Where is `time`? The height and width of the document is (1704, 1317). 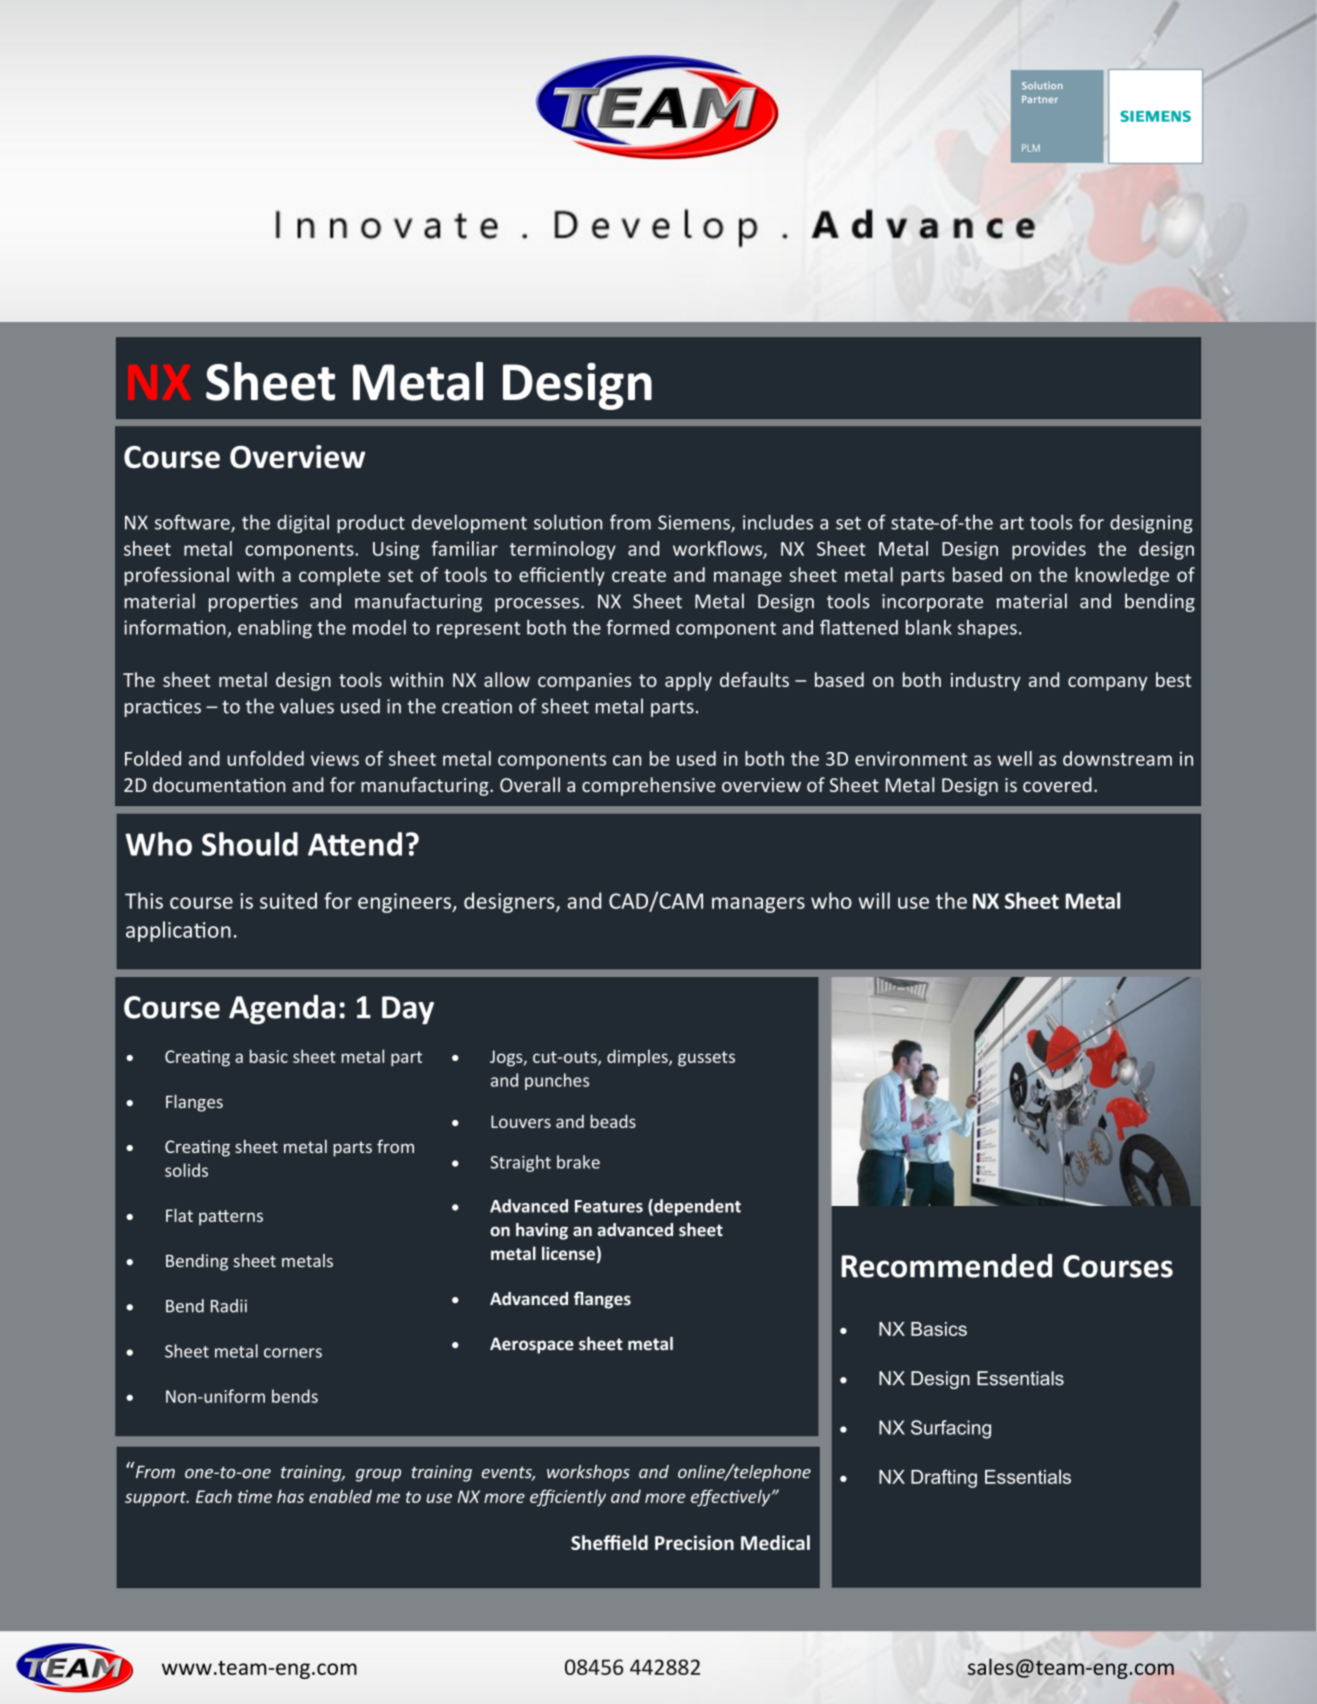 time is located at coordinates (255, 1496).
